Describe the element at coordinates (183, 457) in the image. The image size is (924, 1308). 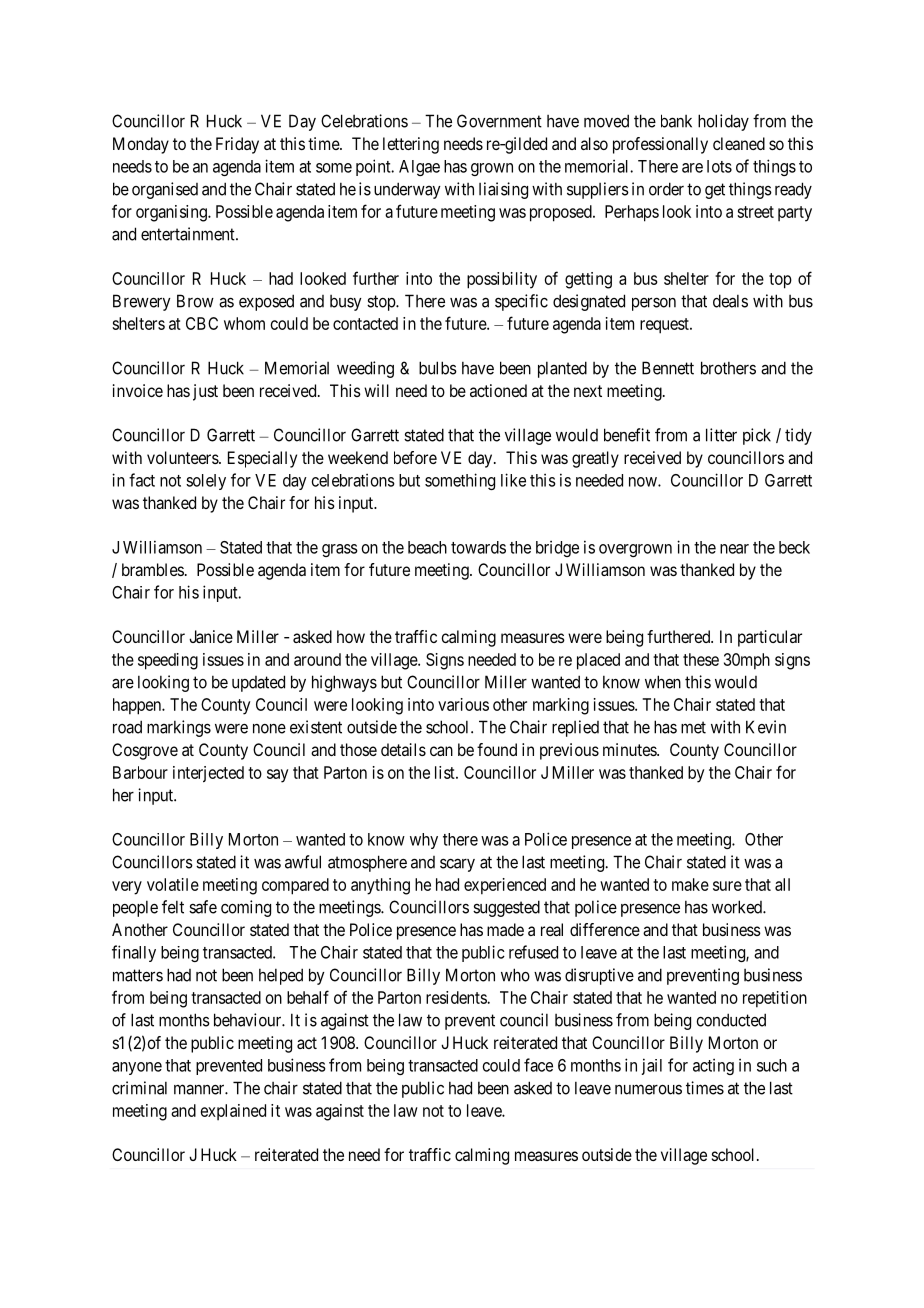
I see `volunteers` at that location.
